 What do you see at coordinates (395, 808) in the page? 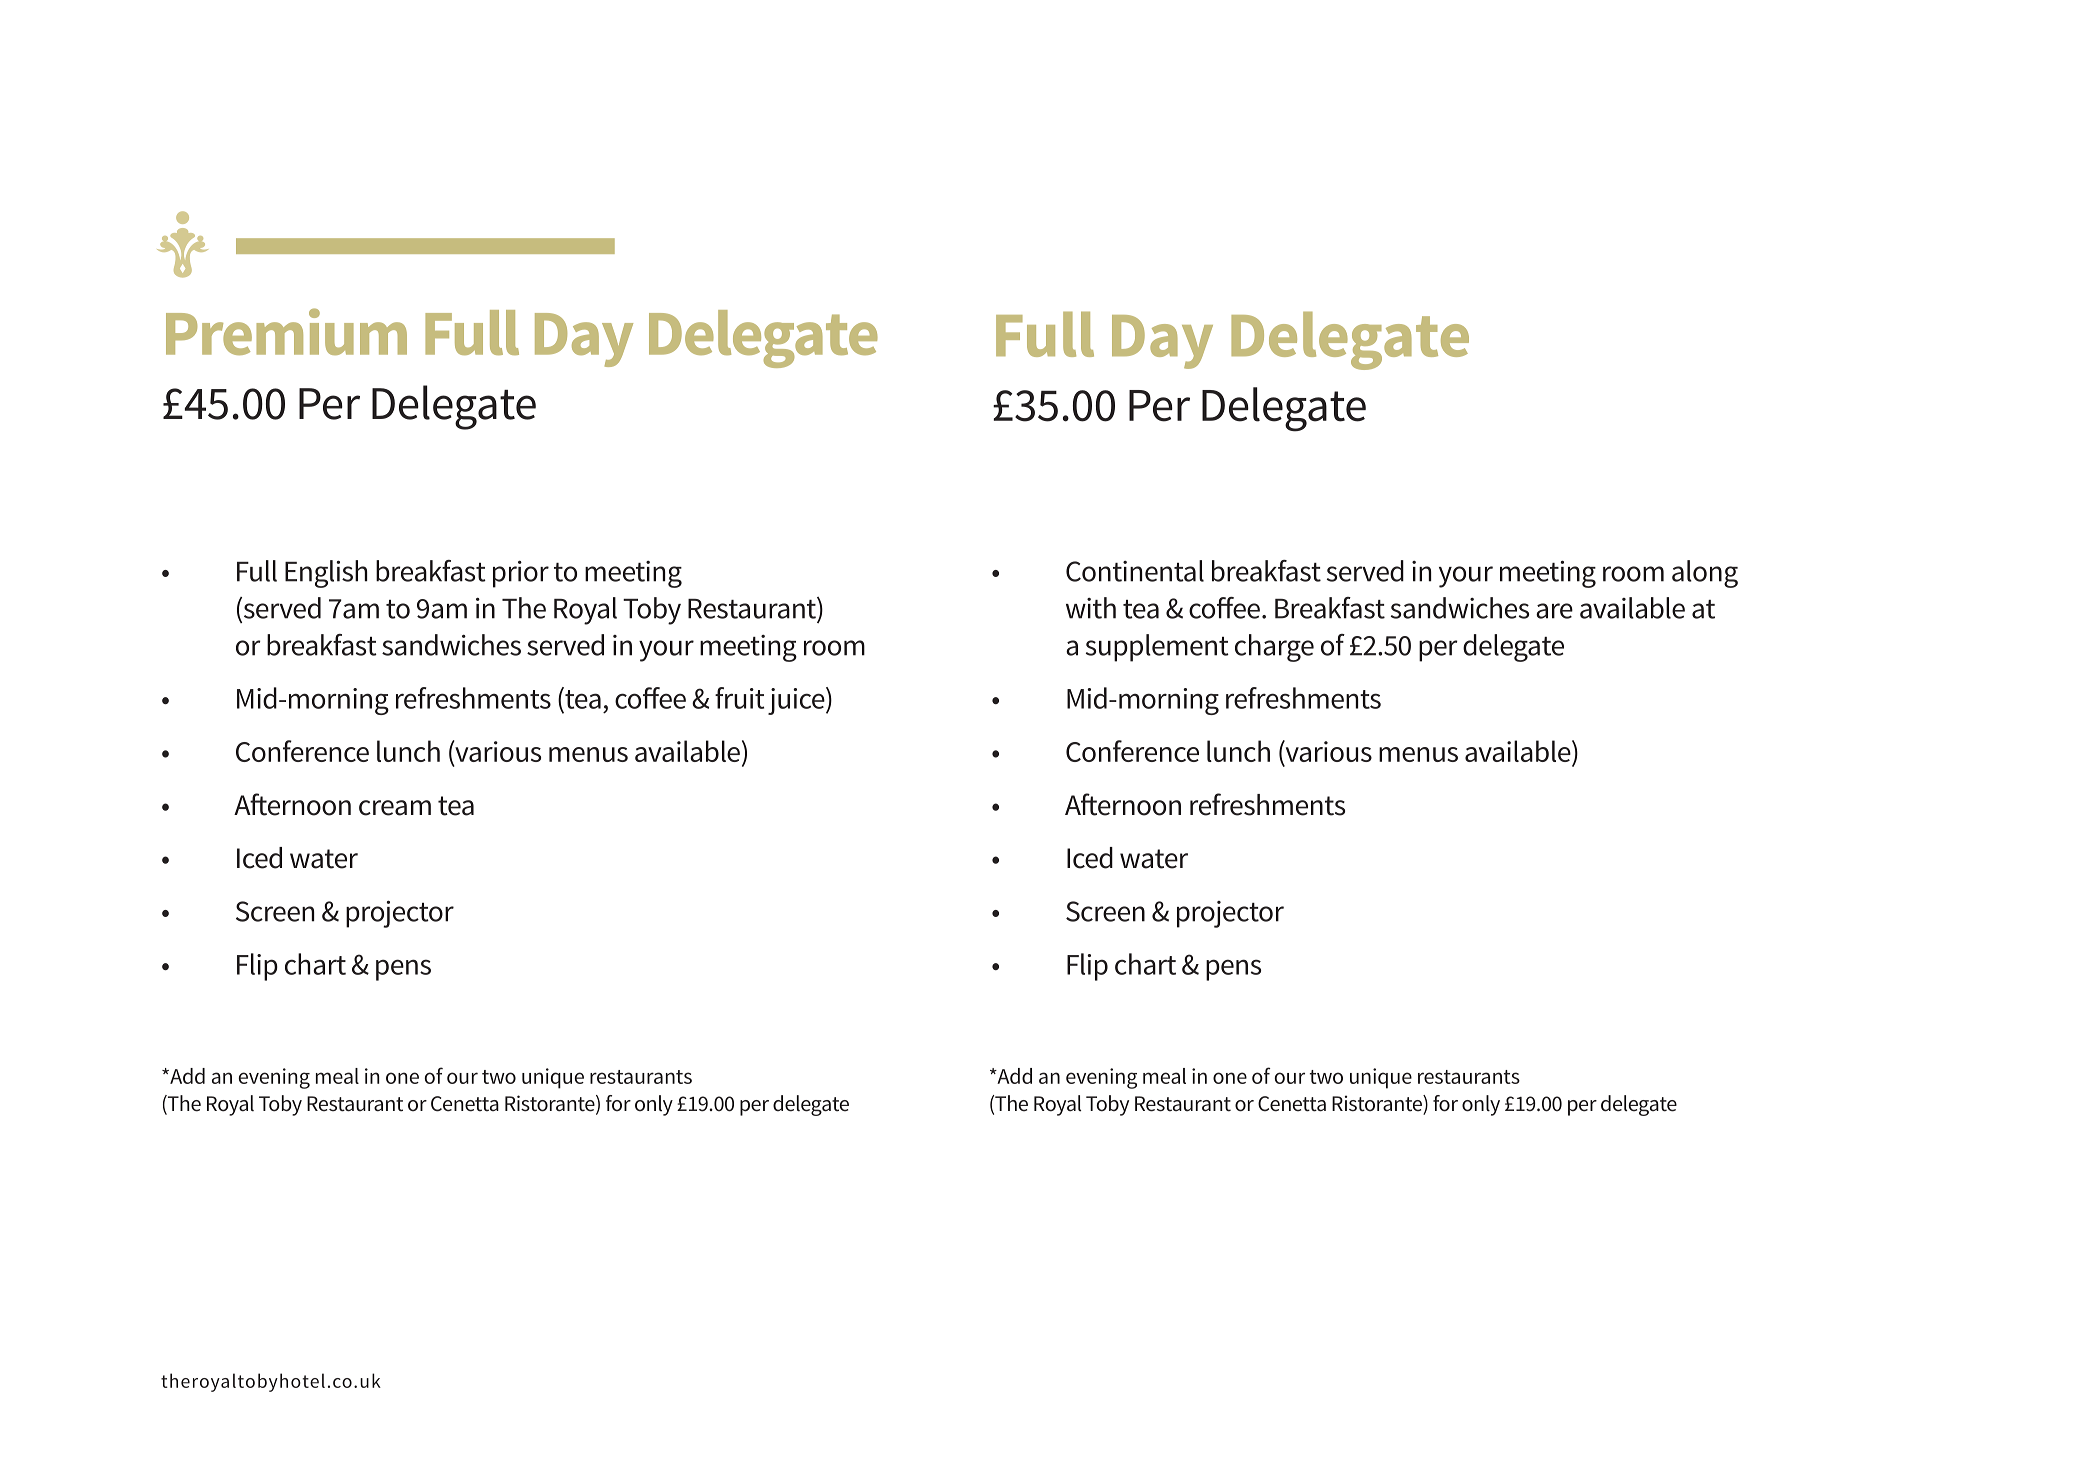
I see `cream` at bounding box center [395, 808].
